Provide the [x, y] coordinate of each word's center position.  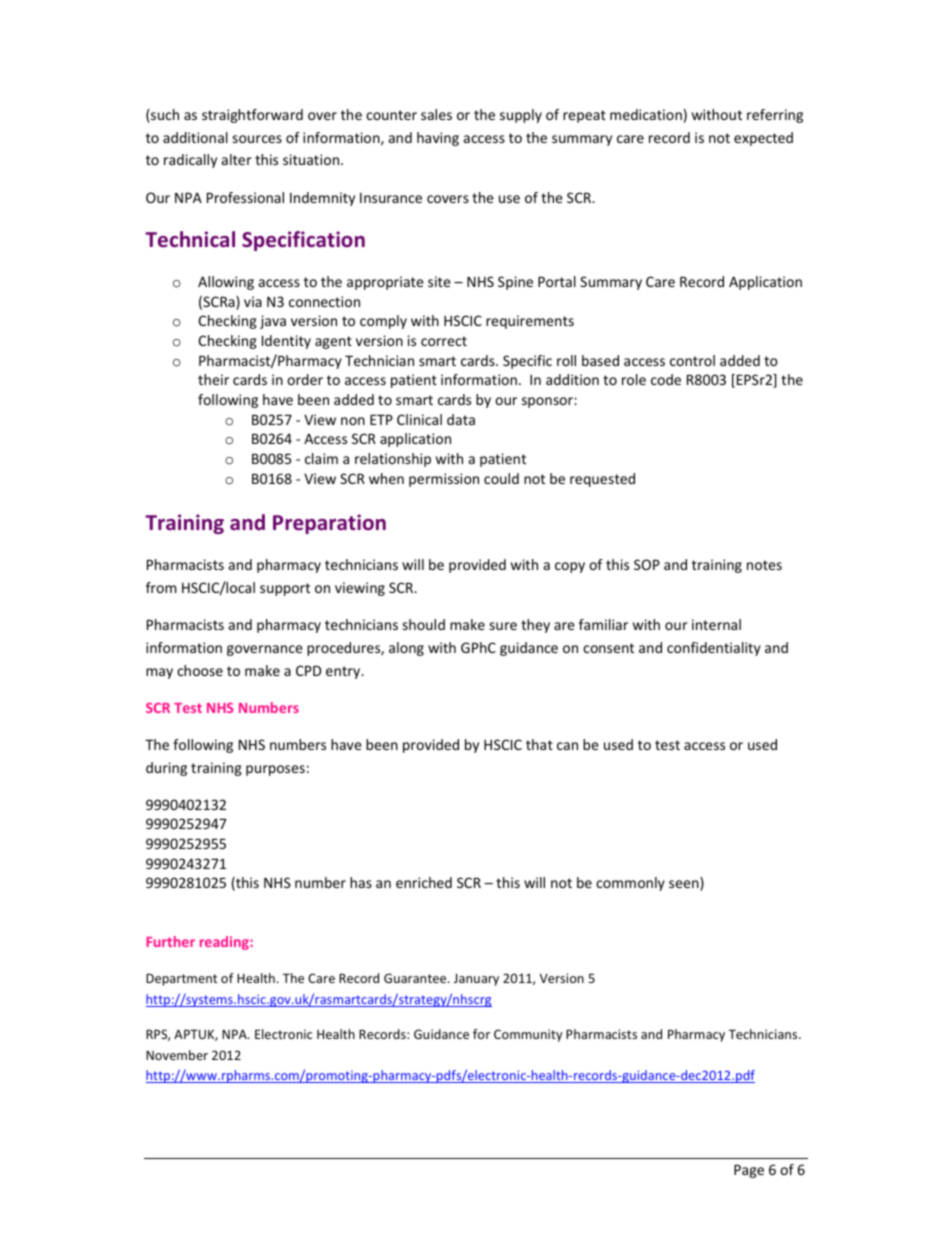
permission [444, 480]
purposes [275, 770]
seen [685, 885]
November [177, 1055]
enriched [424, 882]
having [438, 139]
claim [321, 458]
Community [528, 1035]
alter [237, 159]
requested [602, 480]
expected [763, 139]
